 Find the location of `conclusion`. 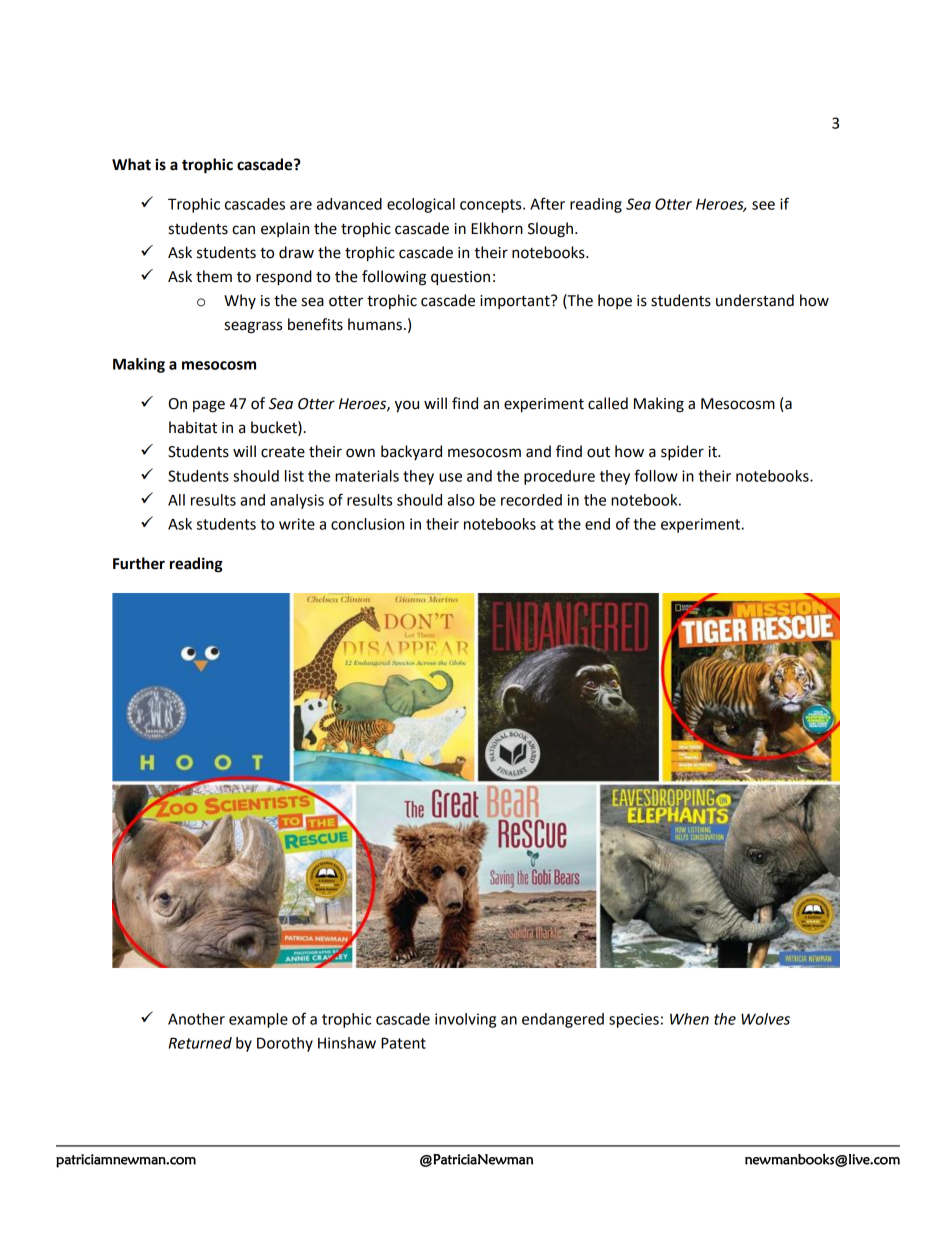

conclusion is located at coordinates (367, 524).
